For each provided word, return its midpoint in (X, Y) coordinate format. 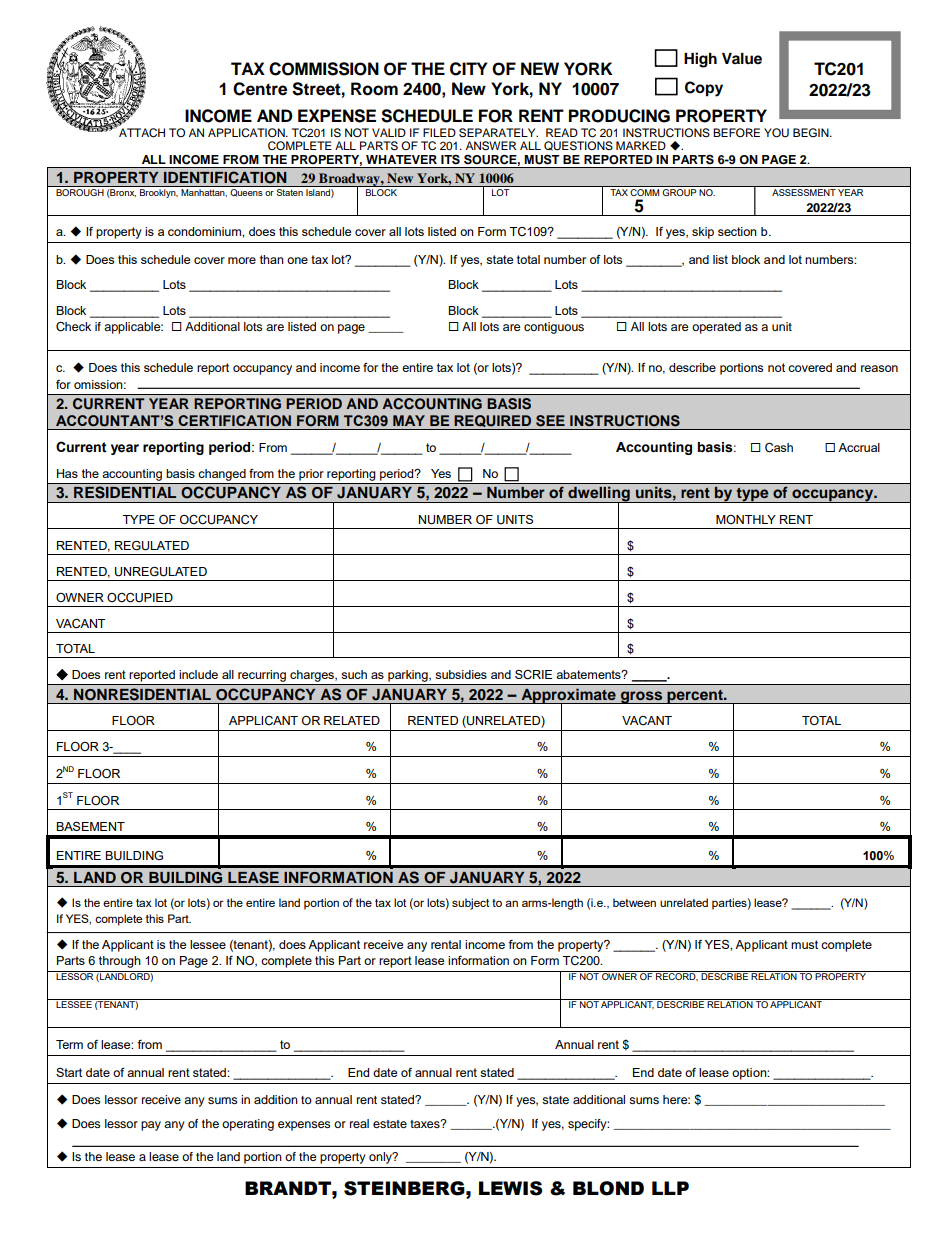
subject (471, 904)
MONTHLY (746, 519)
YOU (776, 133)
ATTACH (141, 132)
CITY (468, 69)
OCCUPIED (140, 598)
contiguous (554, 328)
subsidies (461, 674)
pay (151, 1126)
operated (716, 328)
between (634, 902)
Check (73, 327)
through (120, 962)
